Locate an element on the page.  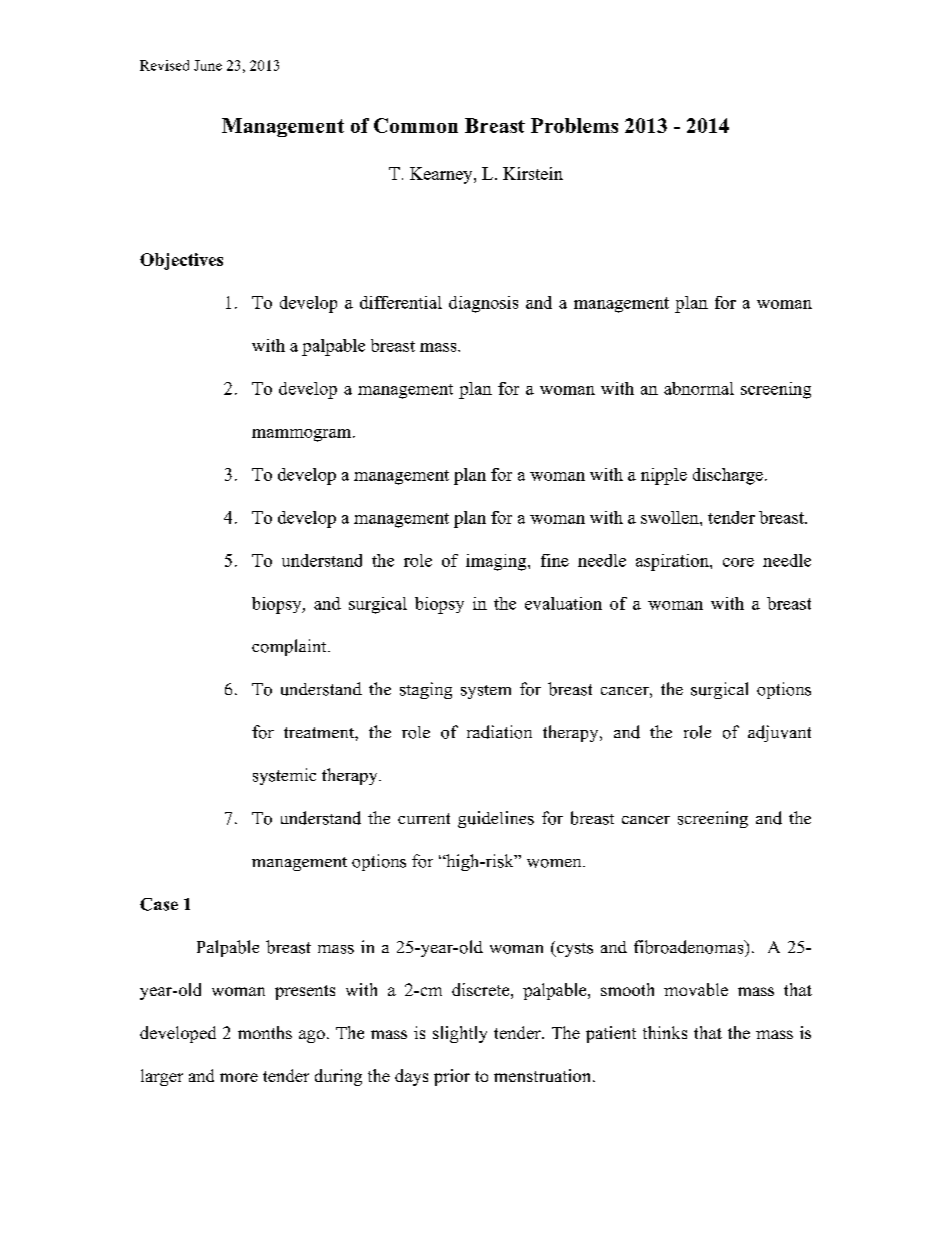
months is located at coordinates (265, 1032).
